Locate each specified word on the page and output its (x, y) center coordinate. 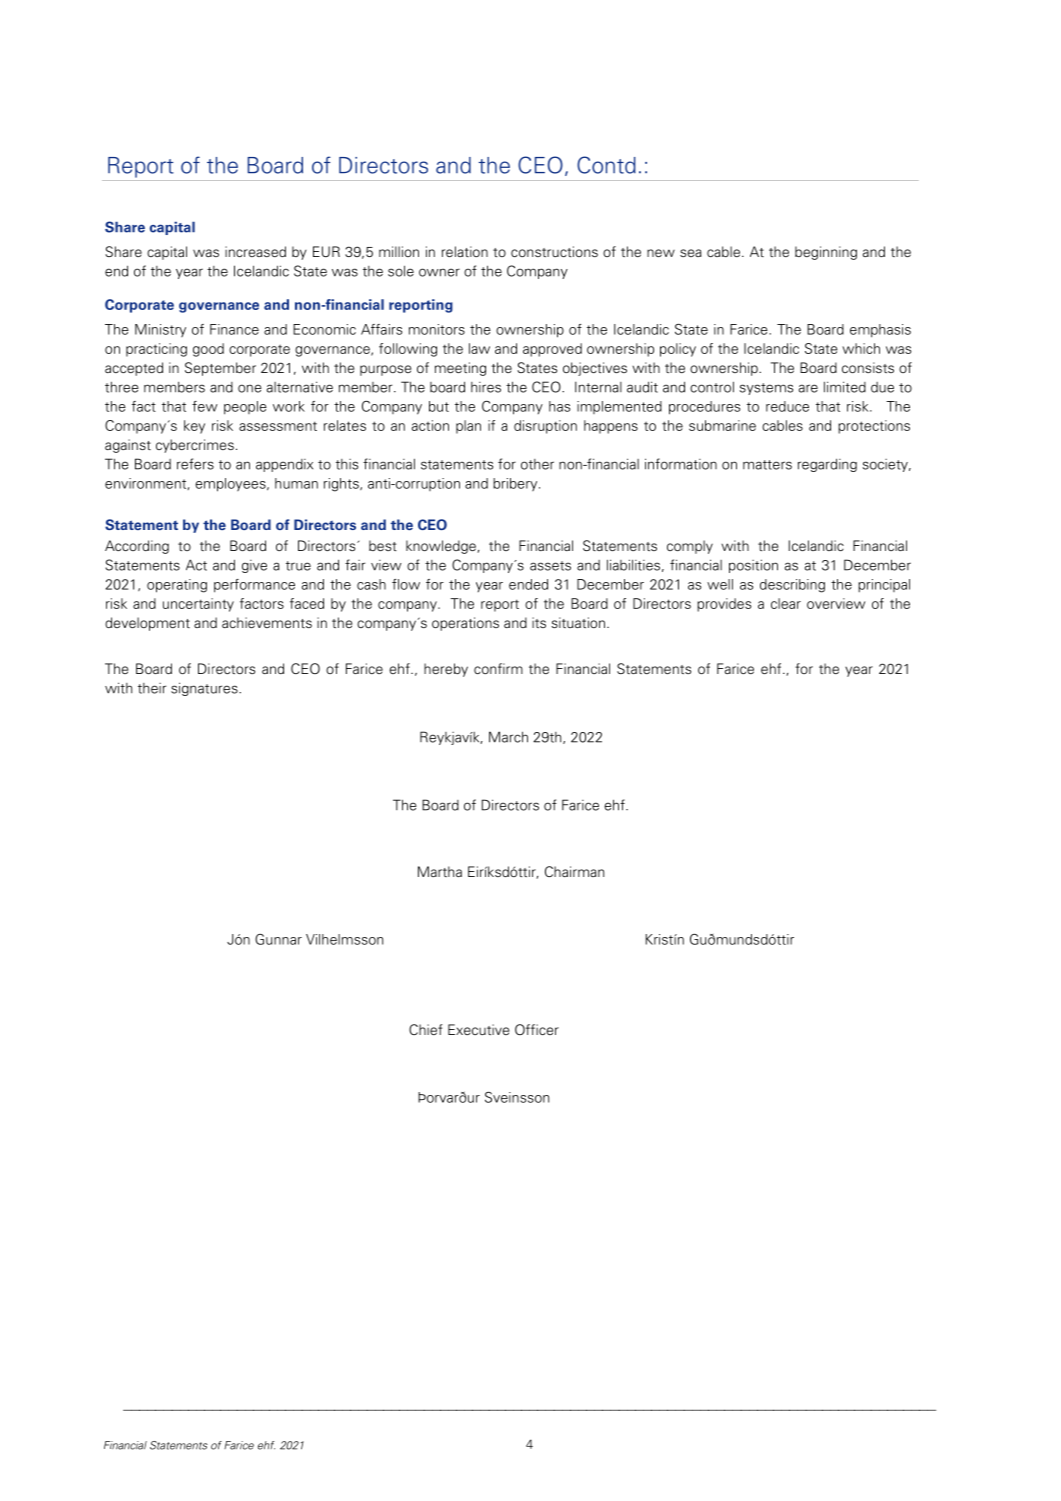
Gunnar (278, 939)
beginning (826, 253)
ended (528, 584)
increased (255, 251)
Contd (606, 165)
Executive (479, 1029)
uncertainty (198, 605)
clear (786, 603)
